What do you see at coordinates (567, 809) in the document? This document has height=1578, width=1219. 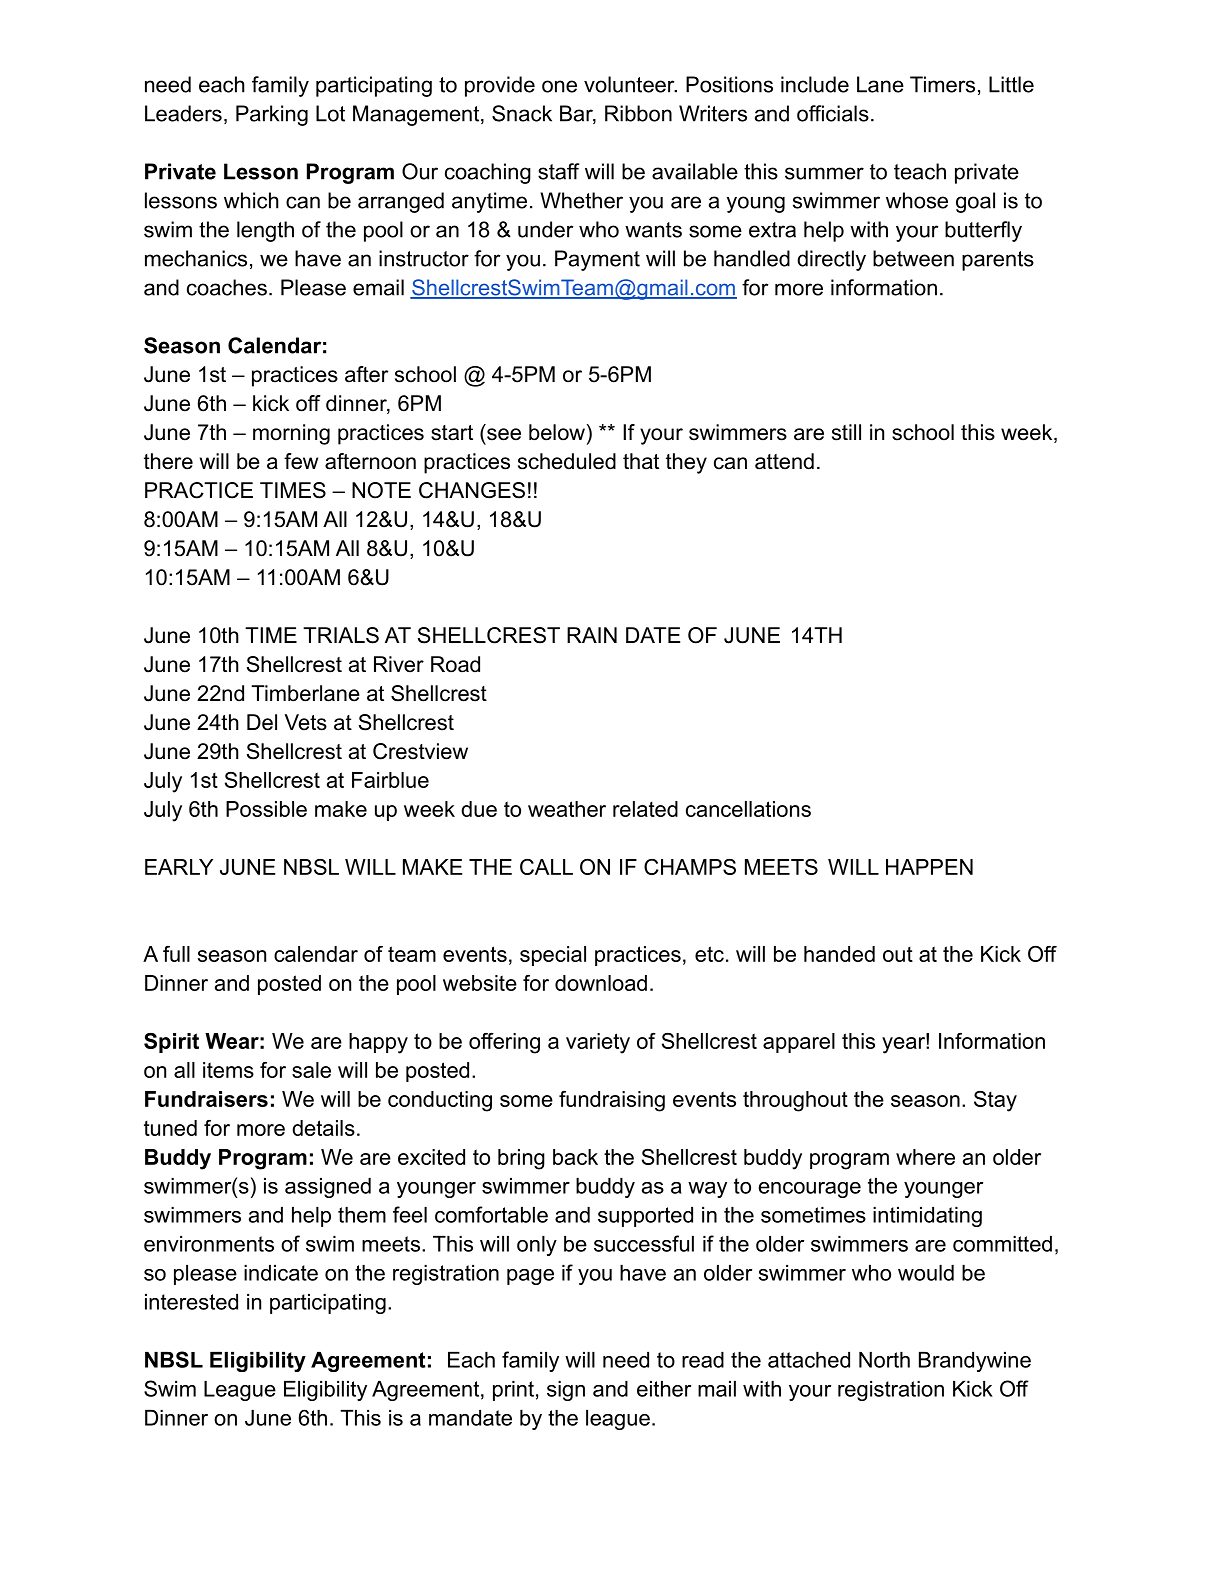 I see `weather` at bounding box center [567, 809].
